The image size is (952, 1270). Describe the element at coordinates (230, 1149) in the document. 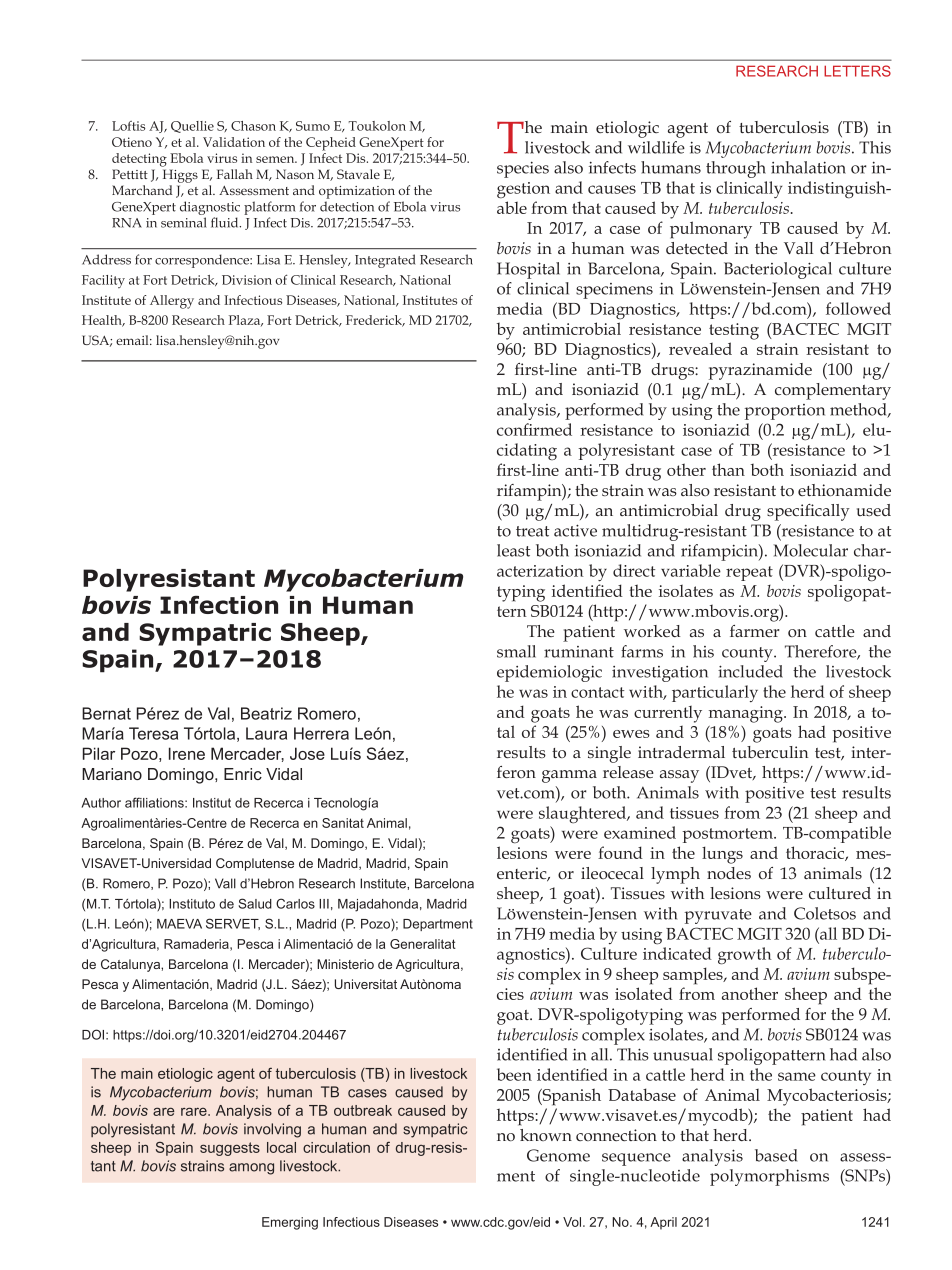

I see `suggests` at that location.
